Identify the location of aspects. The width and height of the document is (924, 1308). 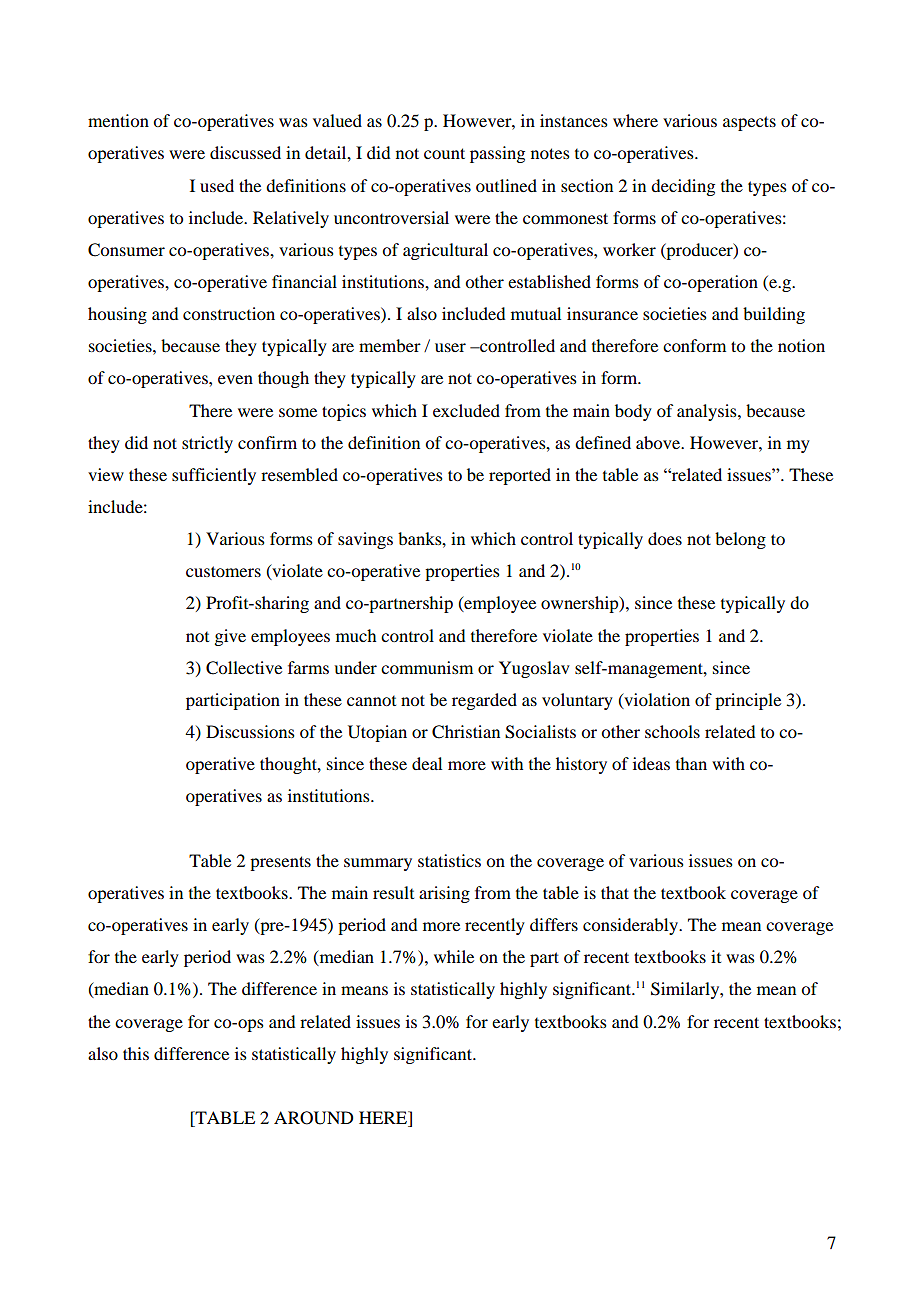
(749, 123).
